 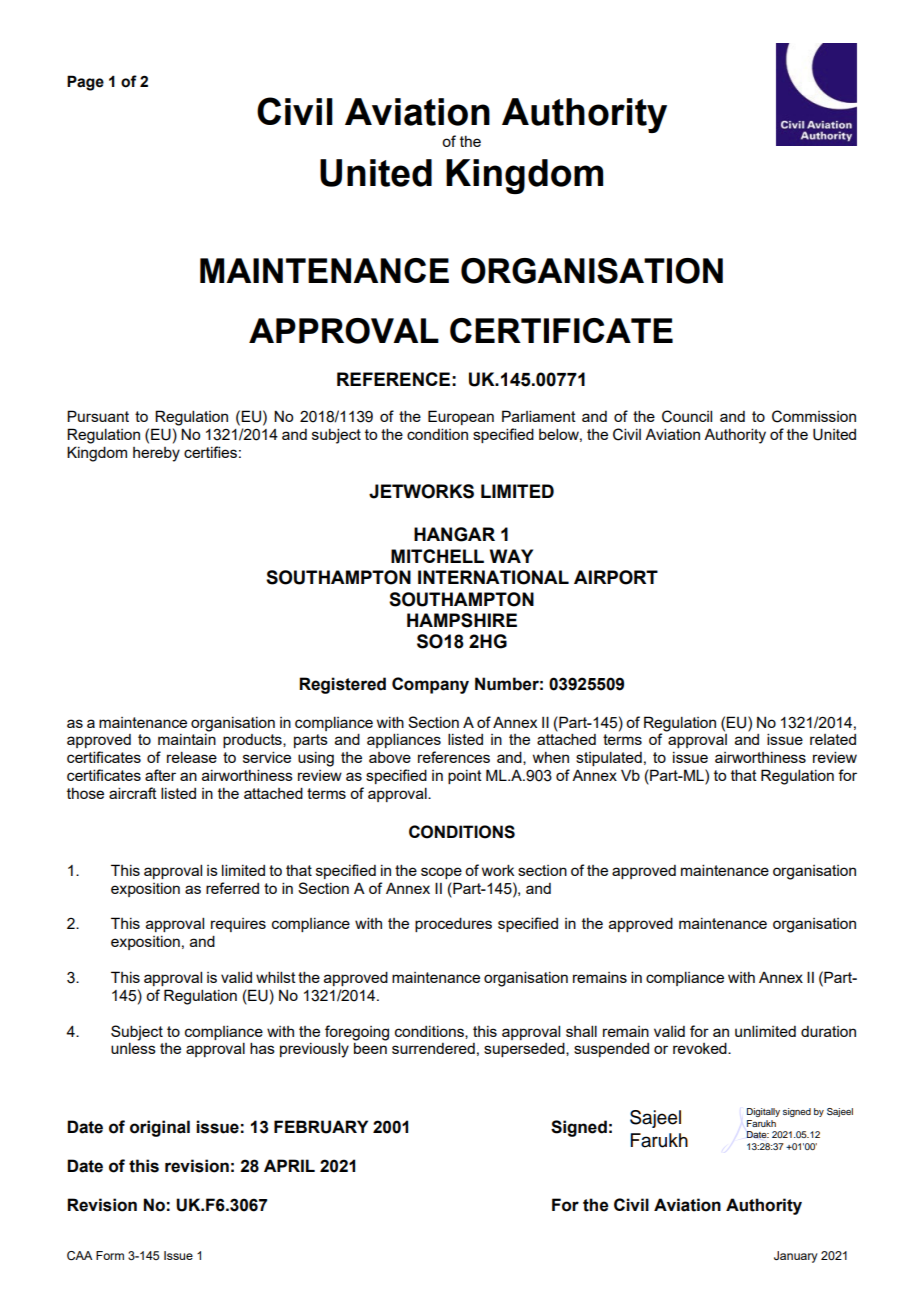 What do you see at coordinates (814, 416) in the image?
I see `Commission` at bounding box center [814, 416].
